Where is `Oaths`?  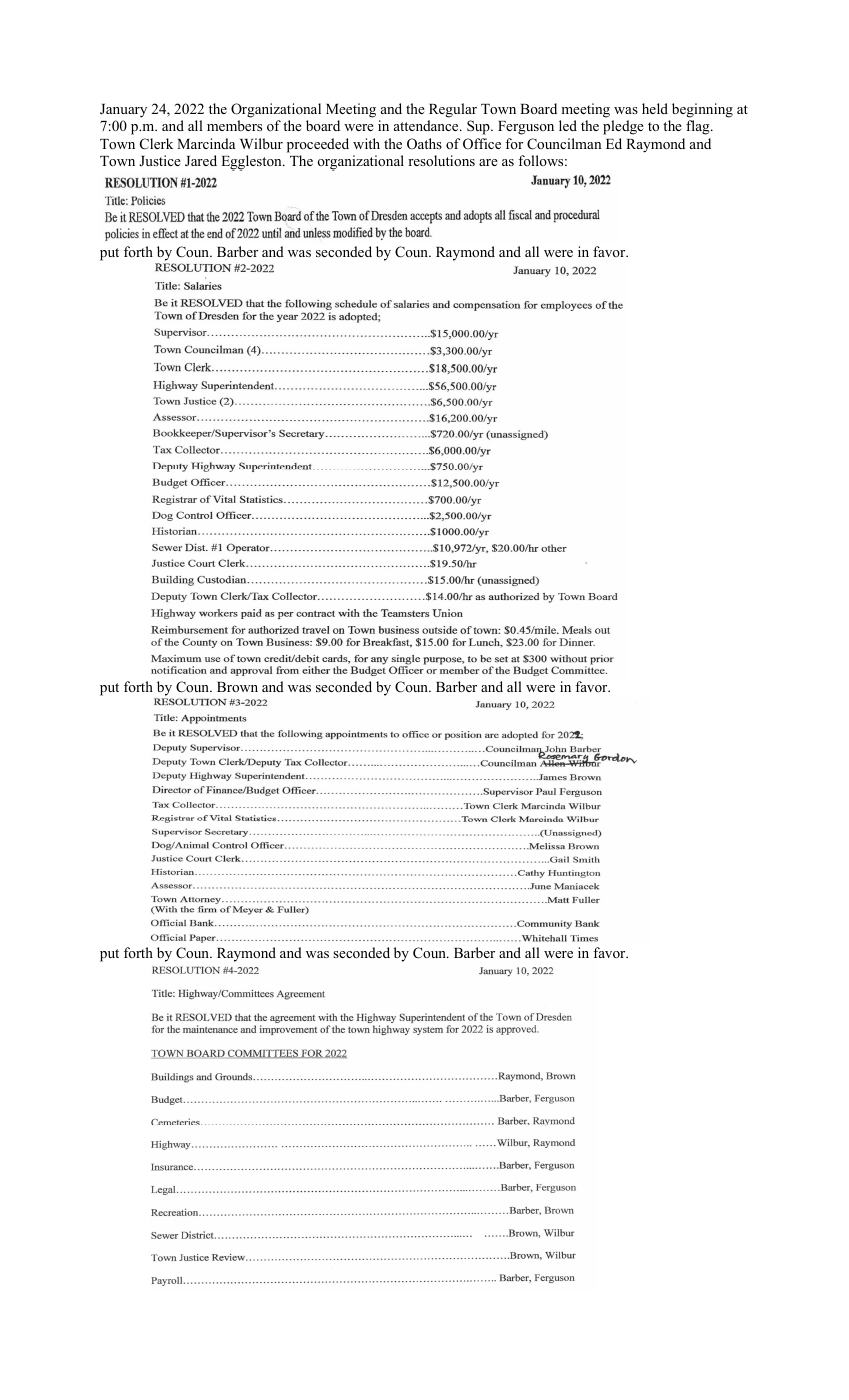 Oaths is located at coordinates (424, 144).
